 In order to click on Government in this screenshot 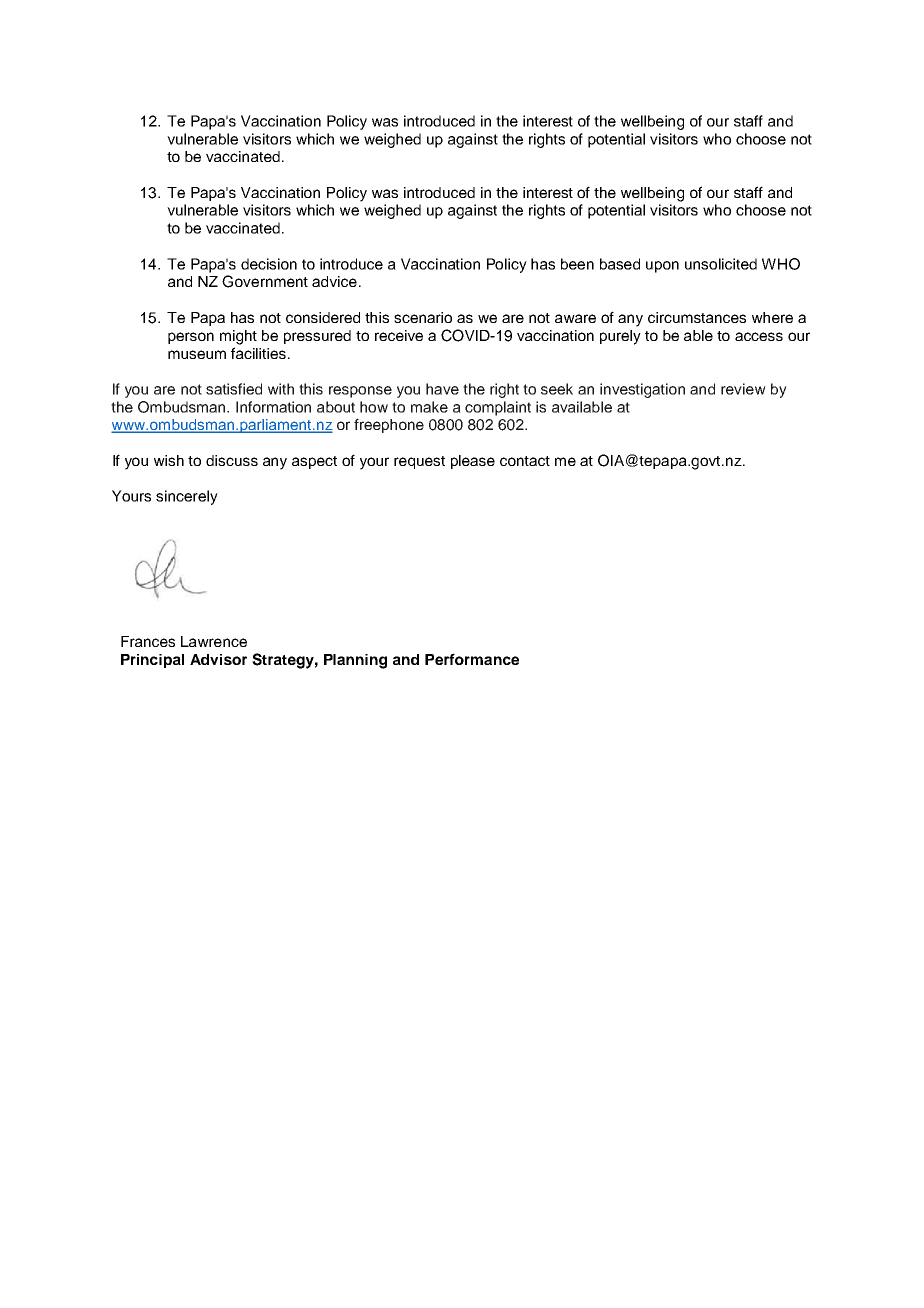, I will do `click(265, 281)`.
